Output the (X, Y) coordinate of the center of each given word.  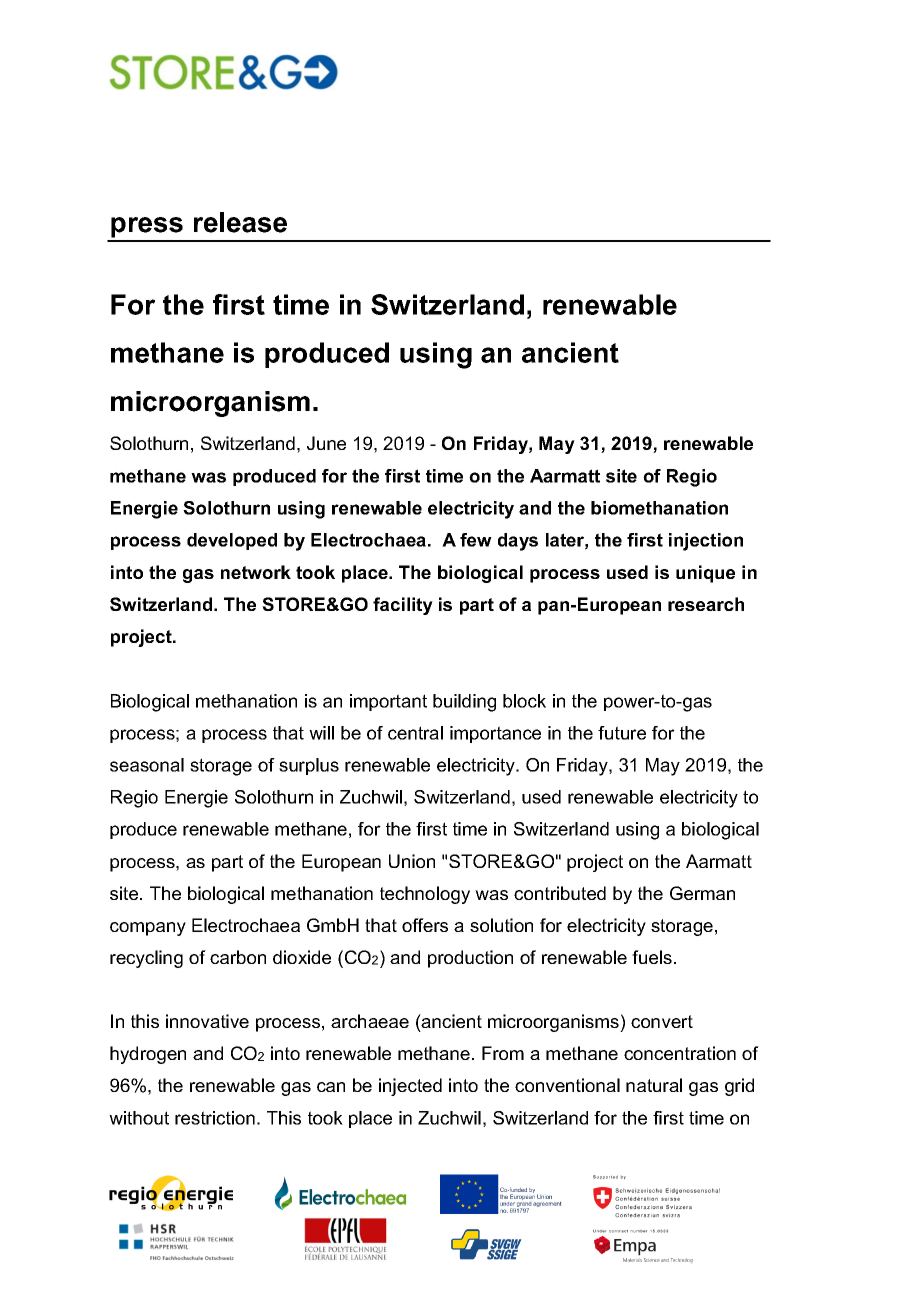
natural (654, 1085)
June (326, 443)
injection (706, 542)
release (240, 222)
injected (410, 1087)
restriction (215, 1118)
